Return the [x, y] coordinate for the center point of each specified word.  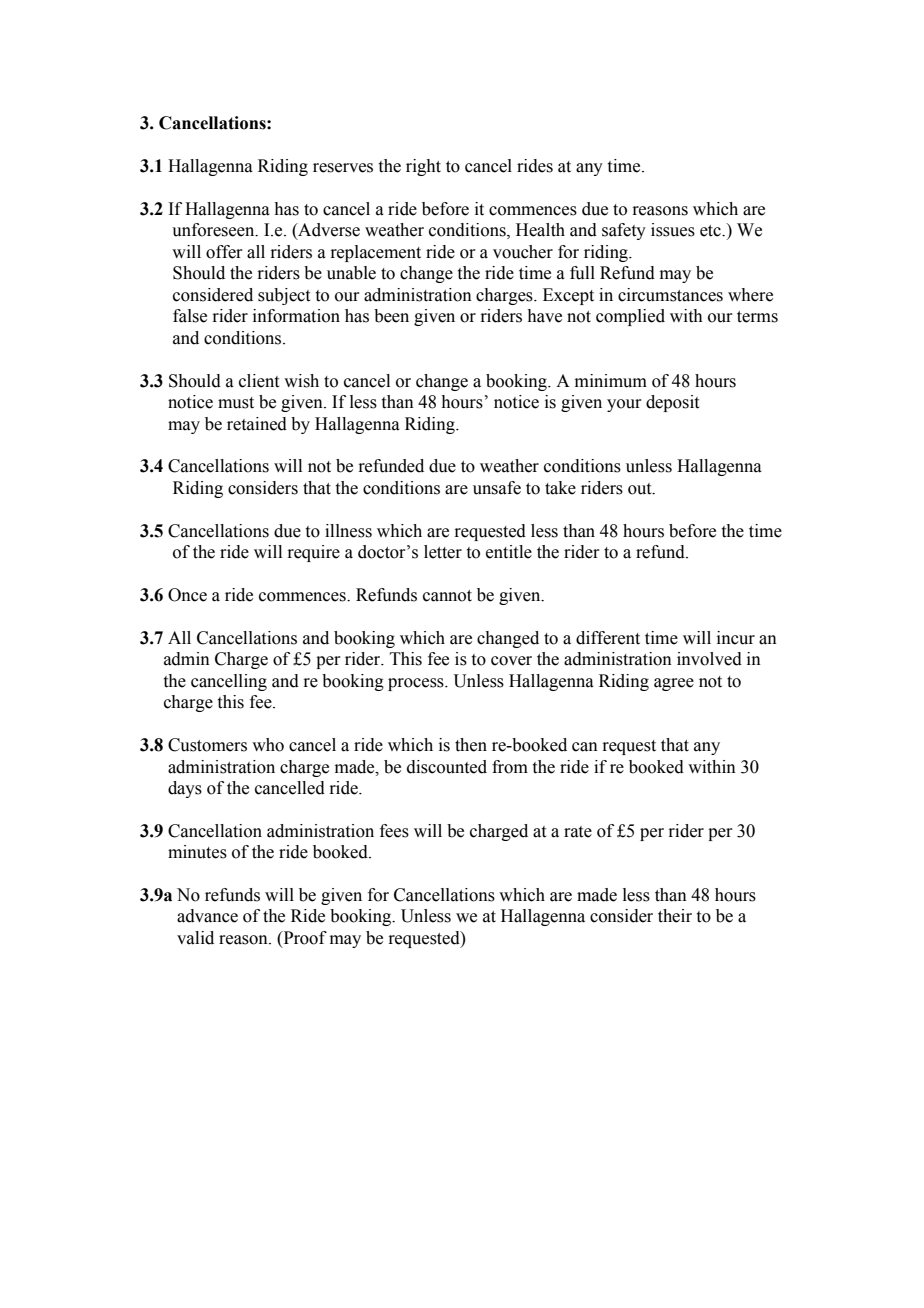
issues [673, 230]
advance [207, 916]
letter [443, 552]
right [423, 167]
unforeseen [214, 230]
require [313, 553]
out [641, 489]
